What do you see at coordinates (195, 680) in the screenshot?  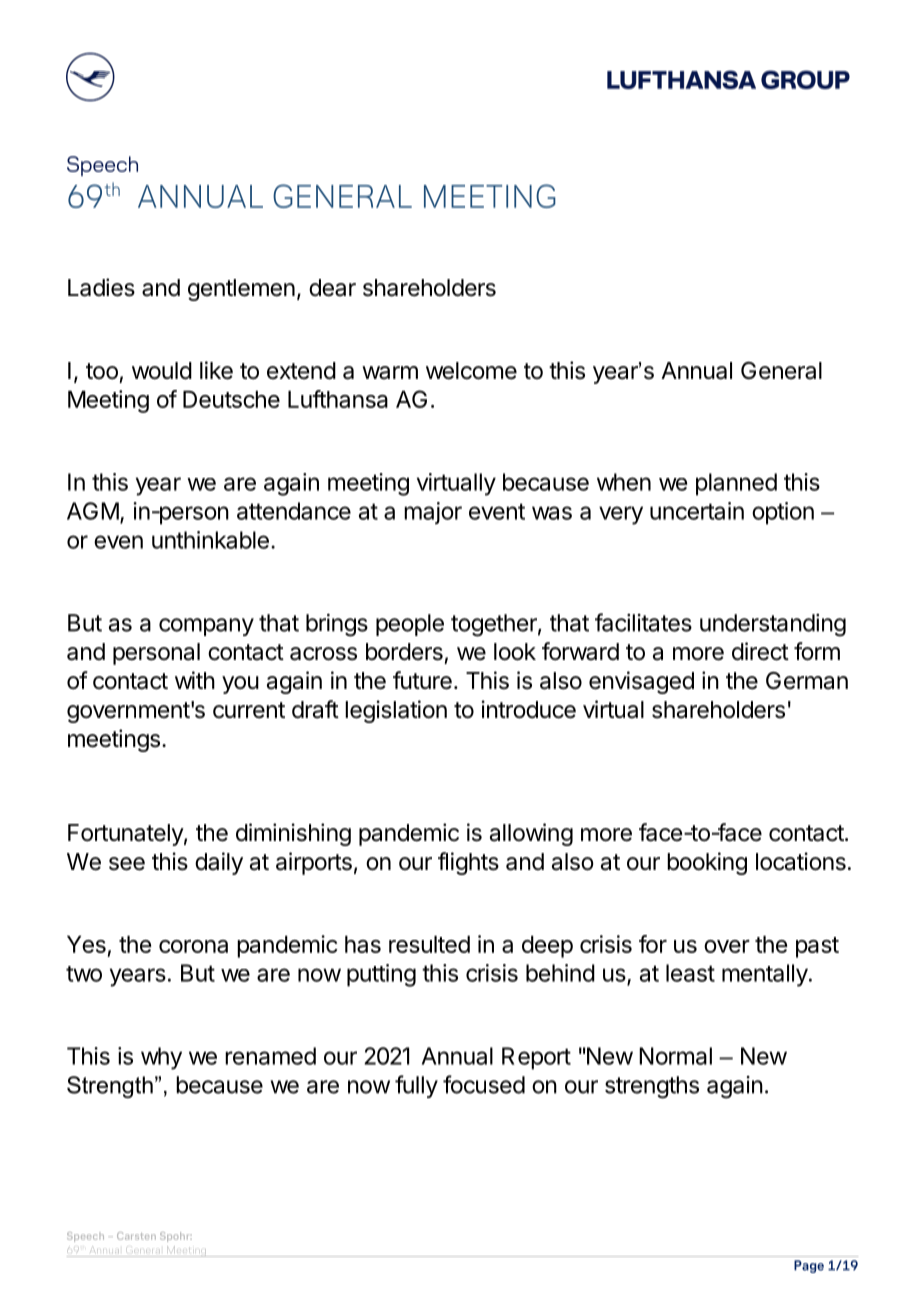 I see `with` at bounding box center [195, 680].
